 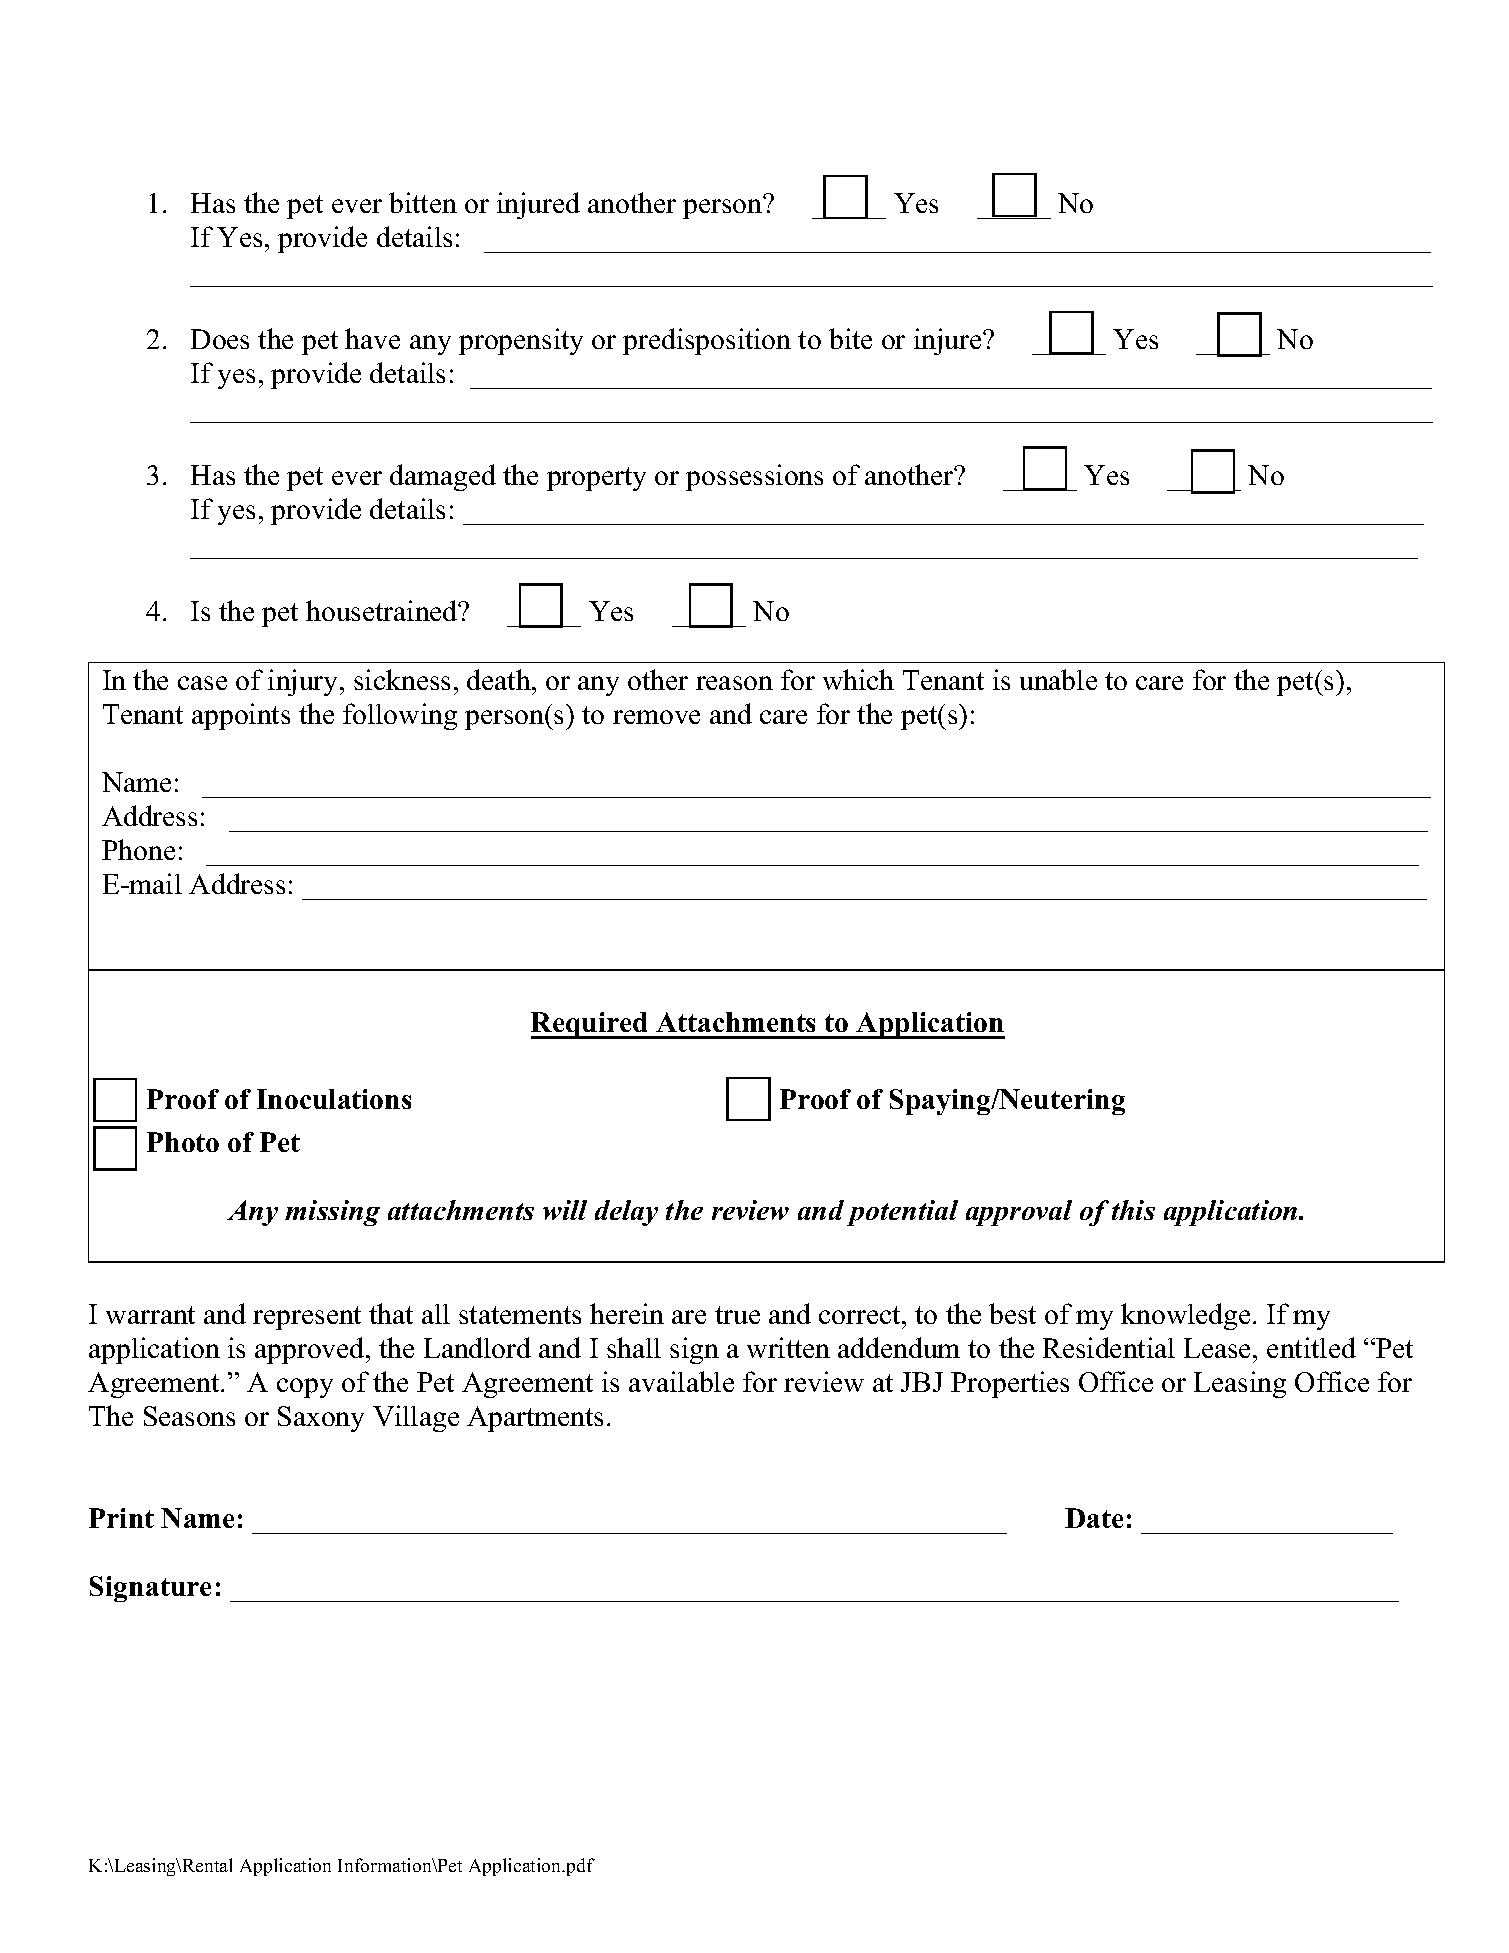 What do you see at coordinates (656, 717) in the screenshot?
I see `remove` at bounding box center [656, 717].
